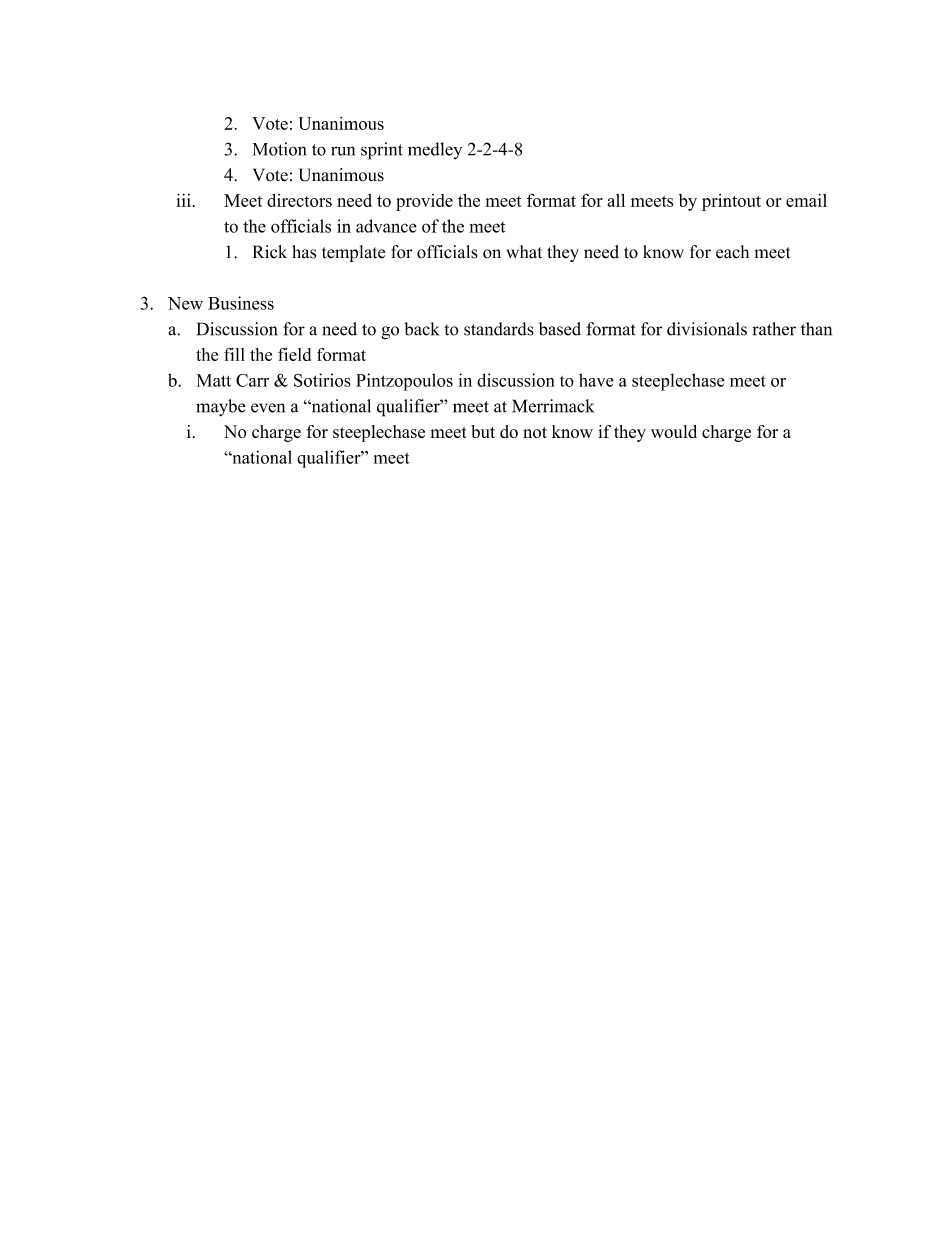  I want to click on each, so click(732, 252).
